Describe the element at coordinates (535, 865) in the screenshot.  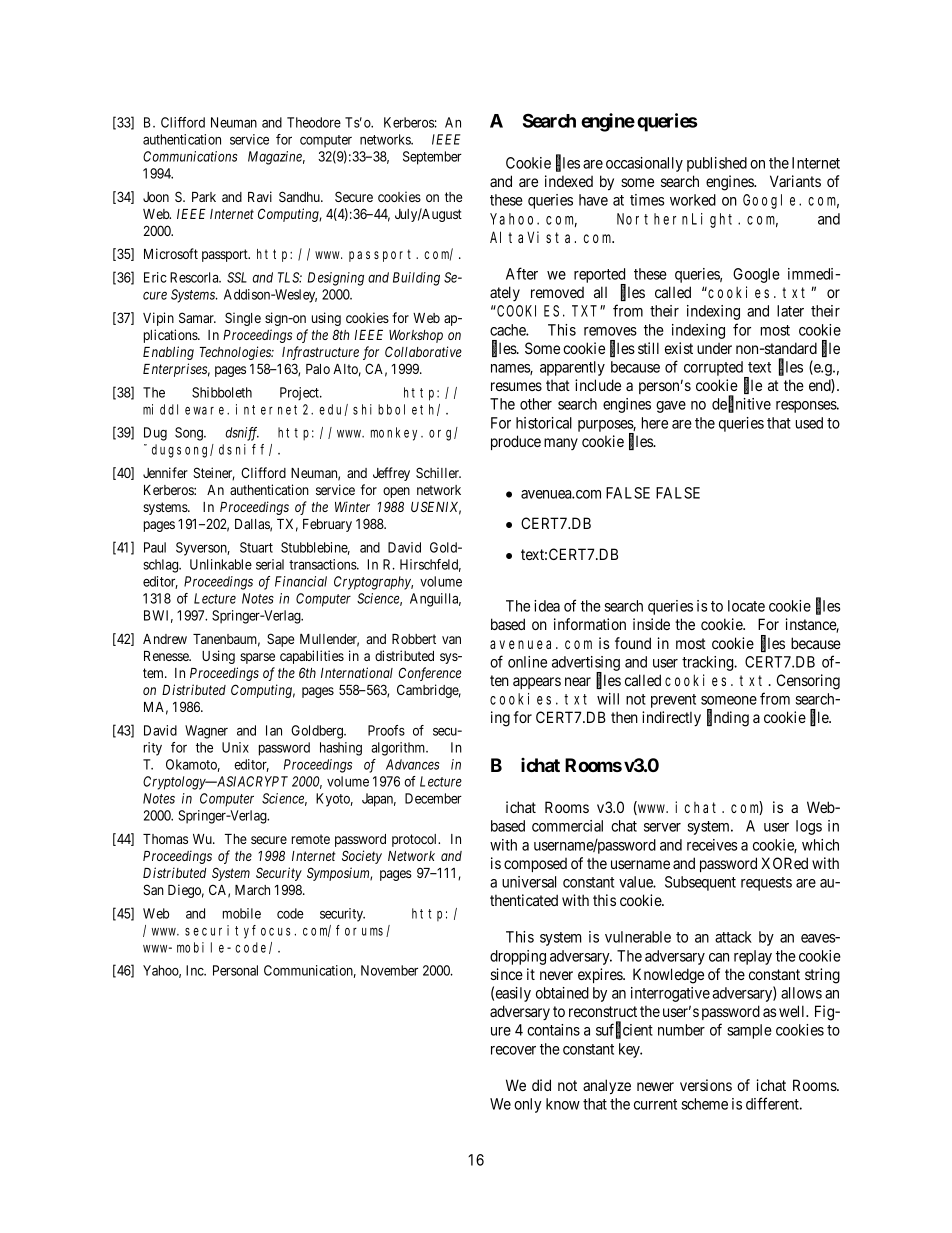
I see `composed` at that location.
